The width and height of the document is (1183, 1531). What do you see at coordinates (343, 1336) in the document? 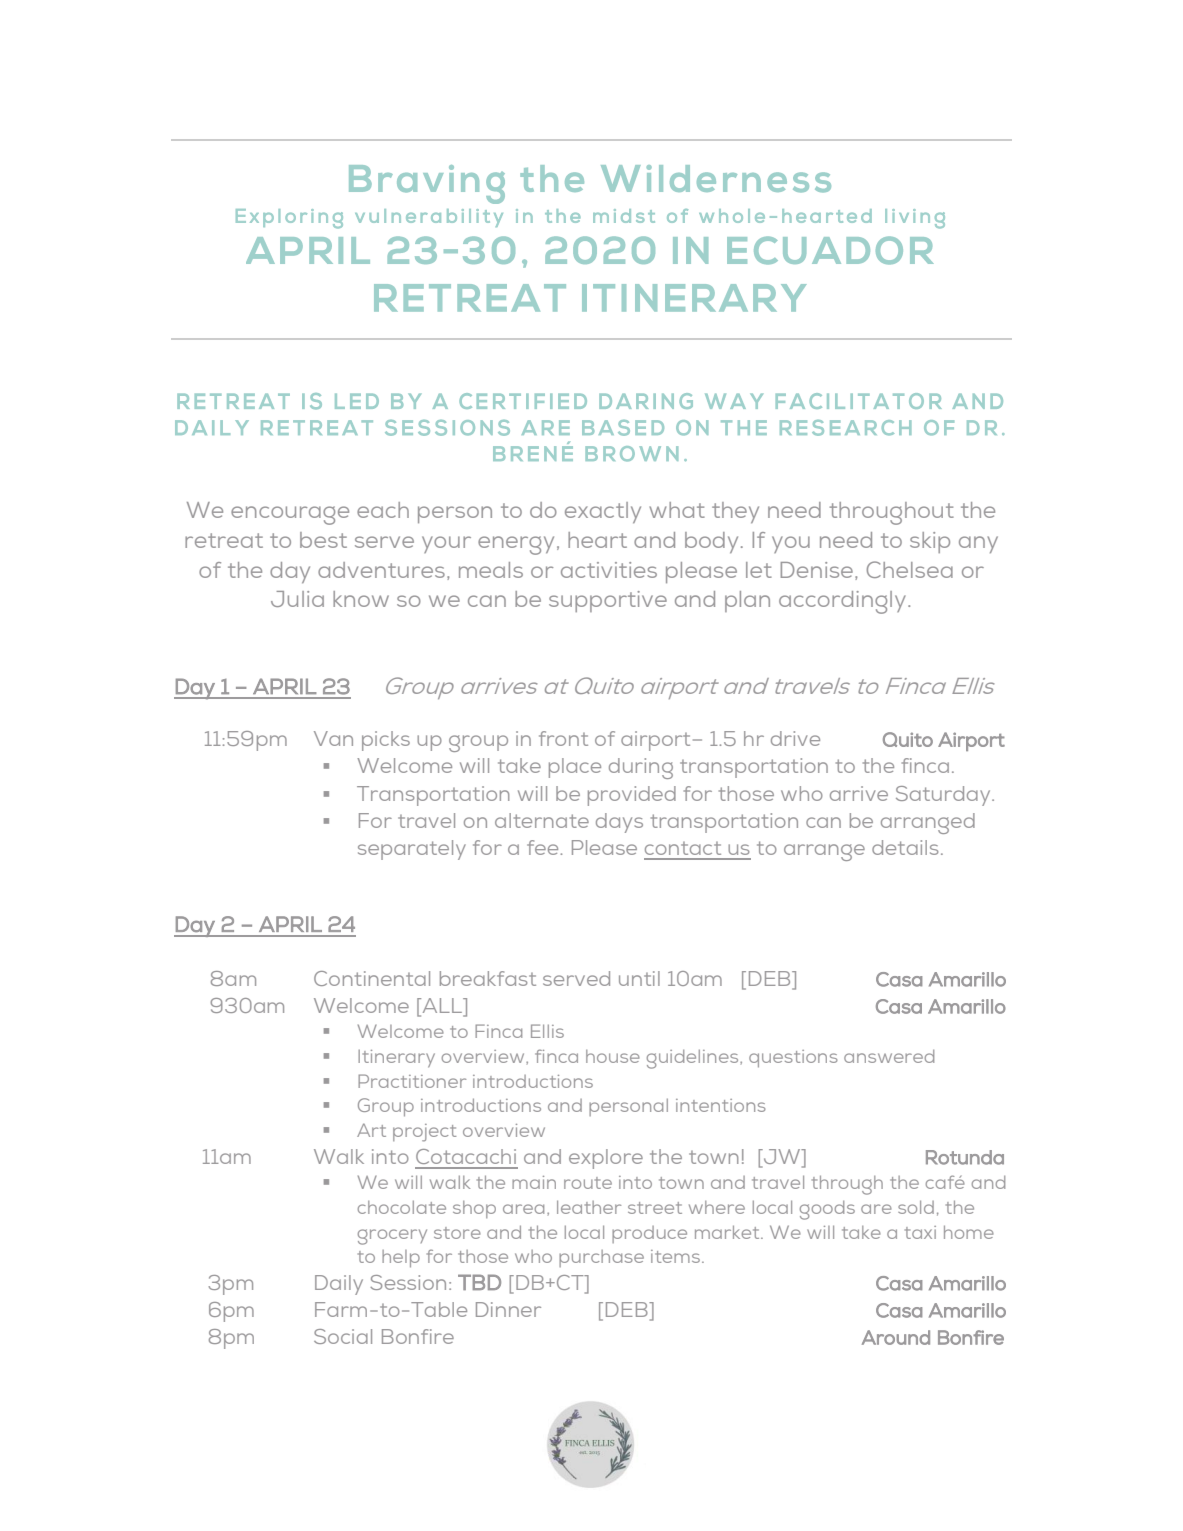
I see `Social` at bounding box center [343, 1336].
